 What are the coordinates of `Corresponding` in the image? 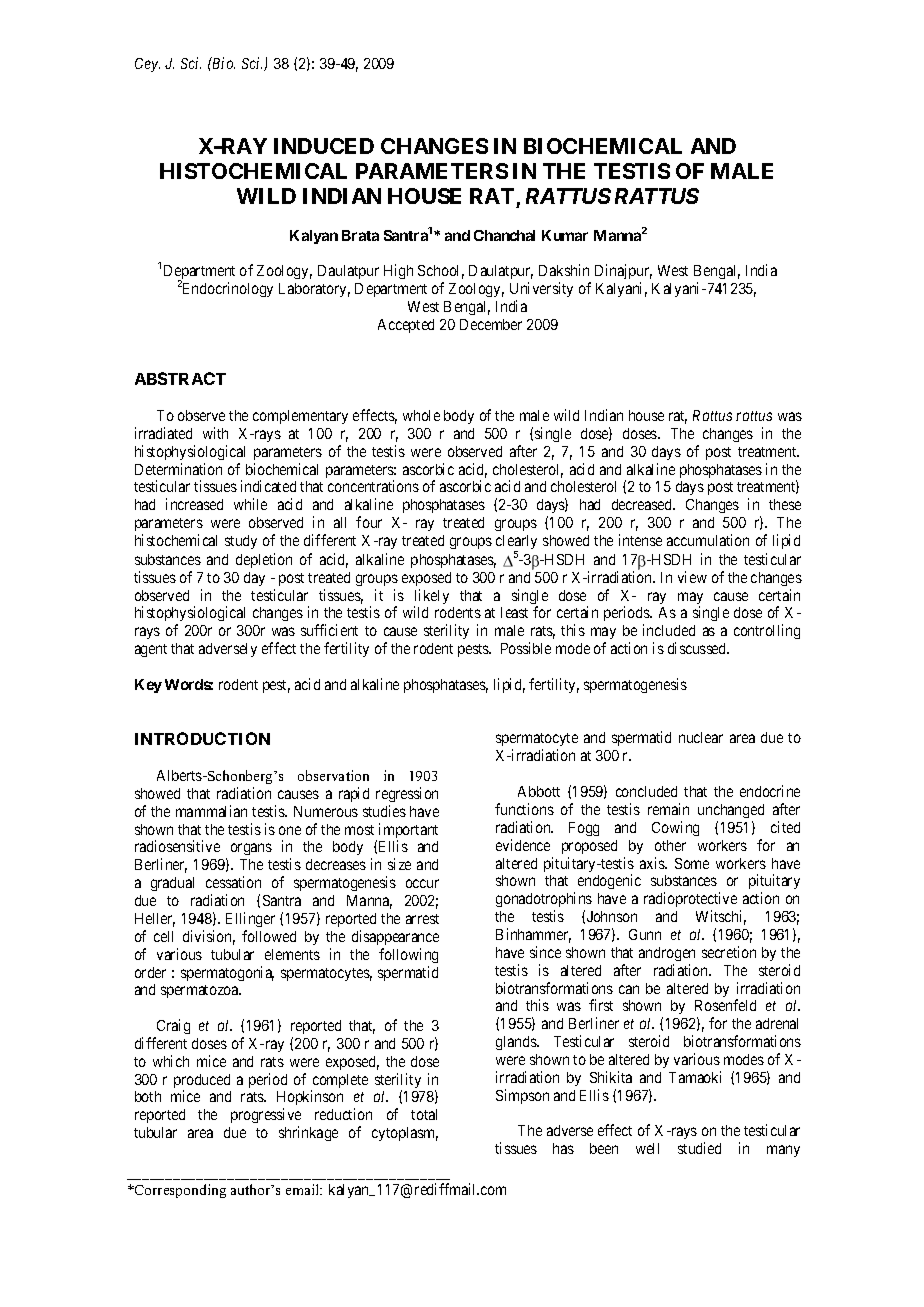 It's located at (179, 1191).
